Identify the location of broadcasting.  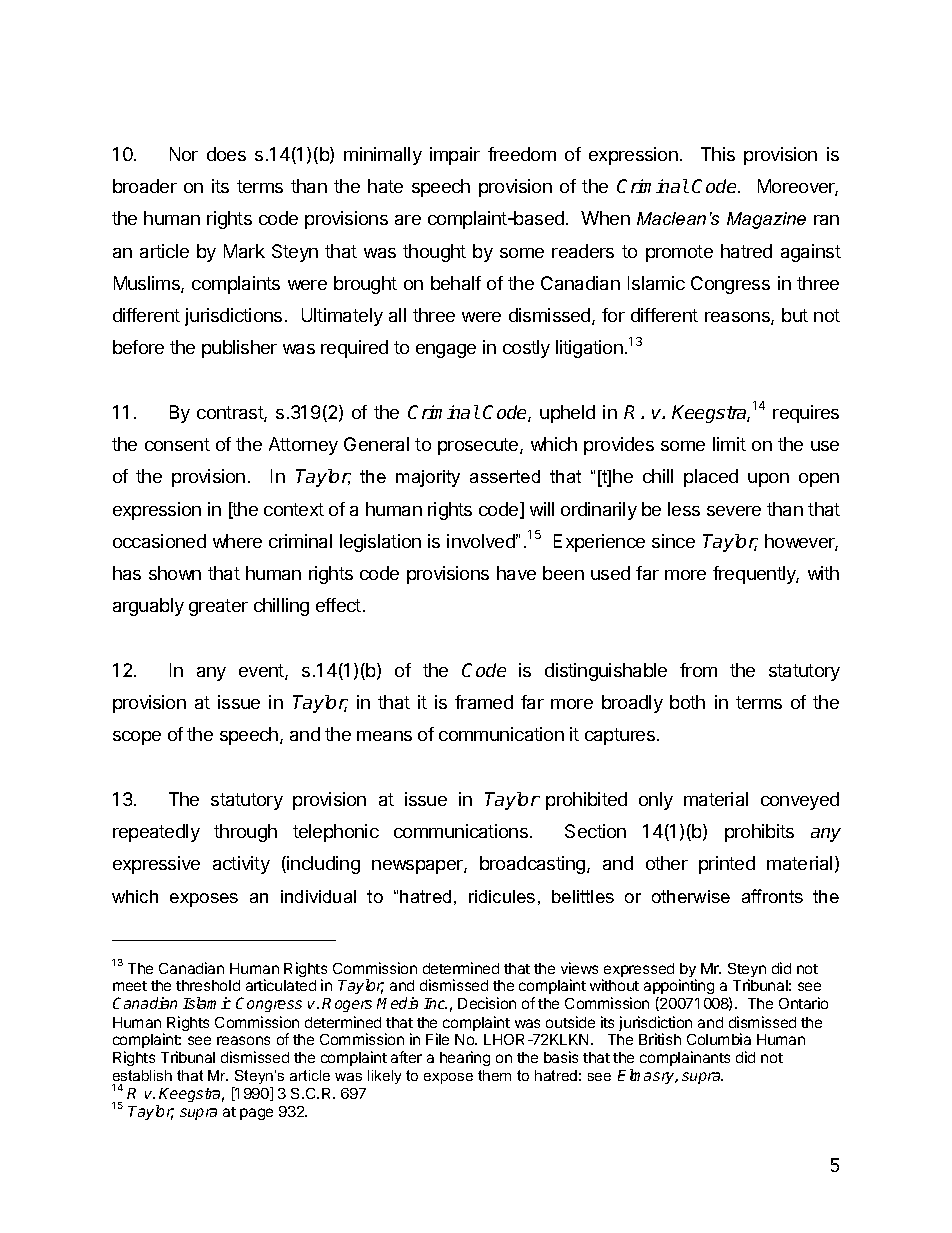
(534, 865).
